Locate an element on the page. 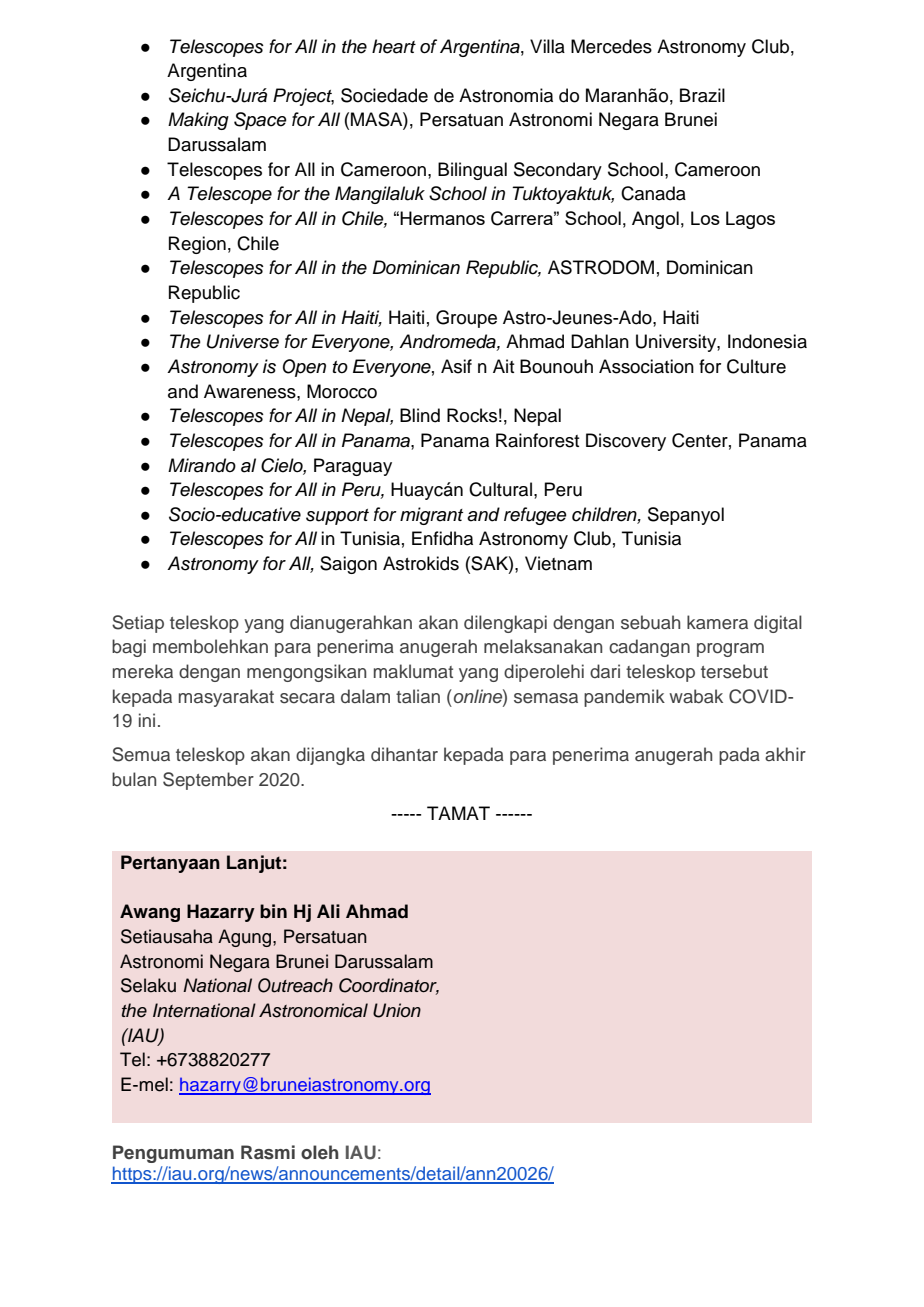 This document has height=1307, width=924. heart is located at coordinates (394, 46).
